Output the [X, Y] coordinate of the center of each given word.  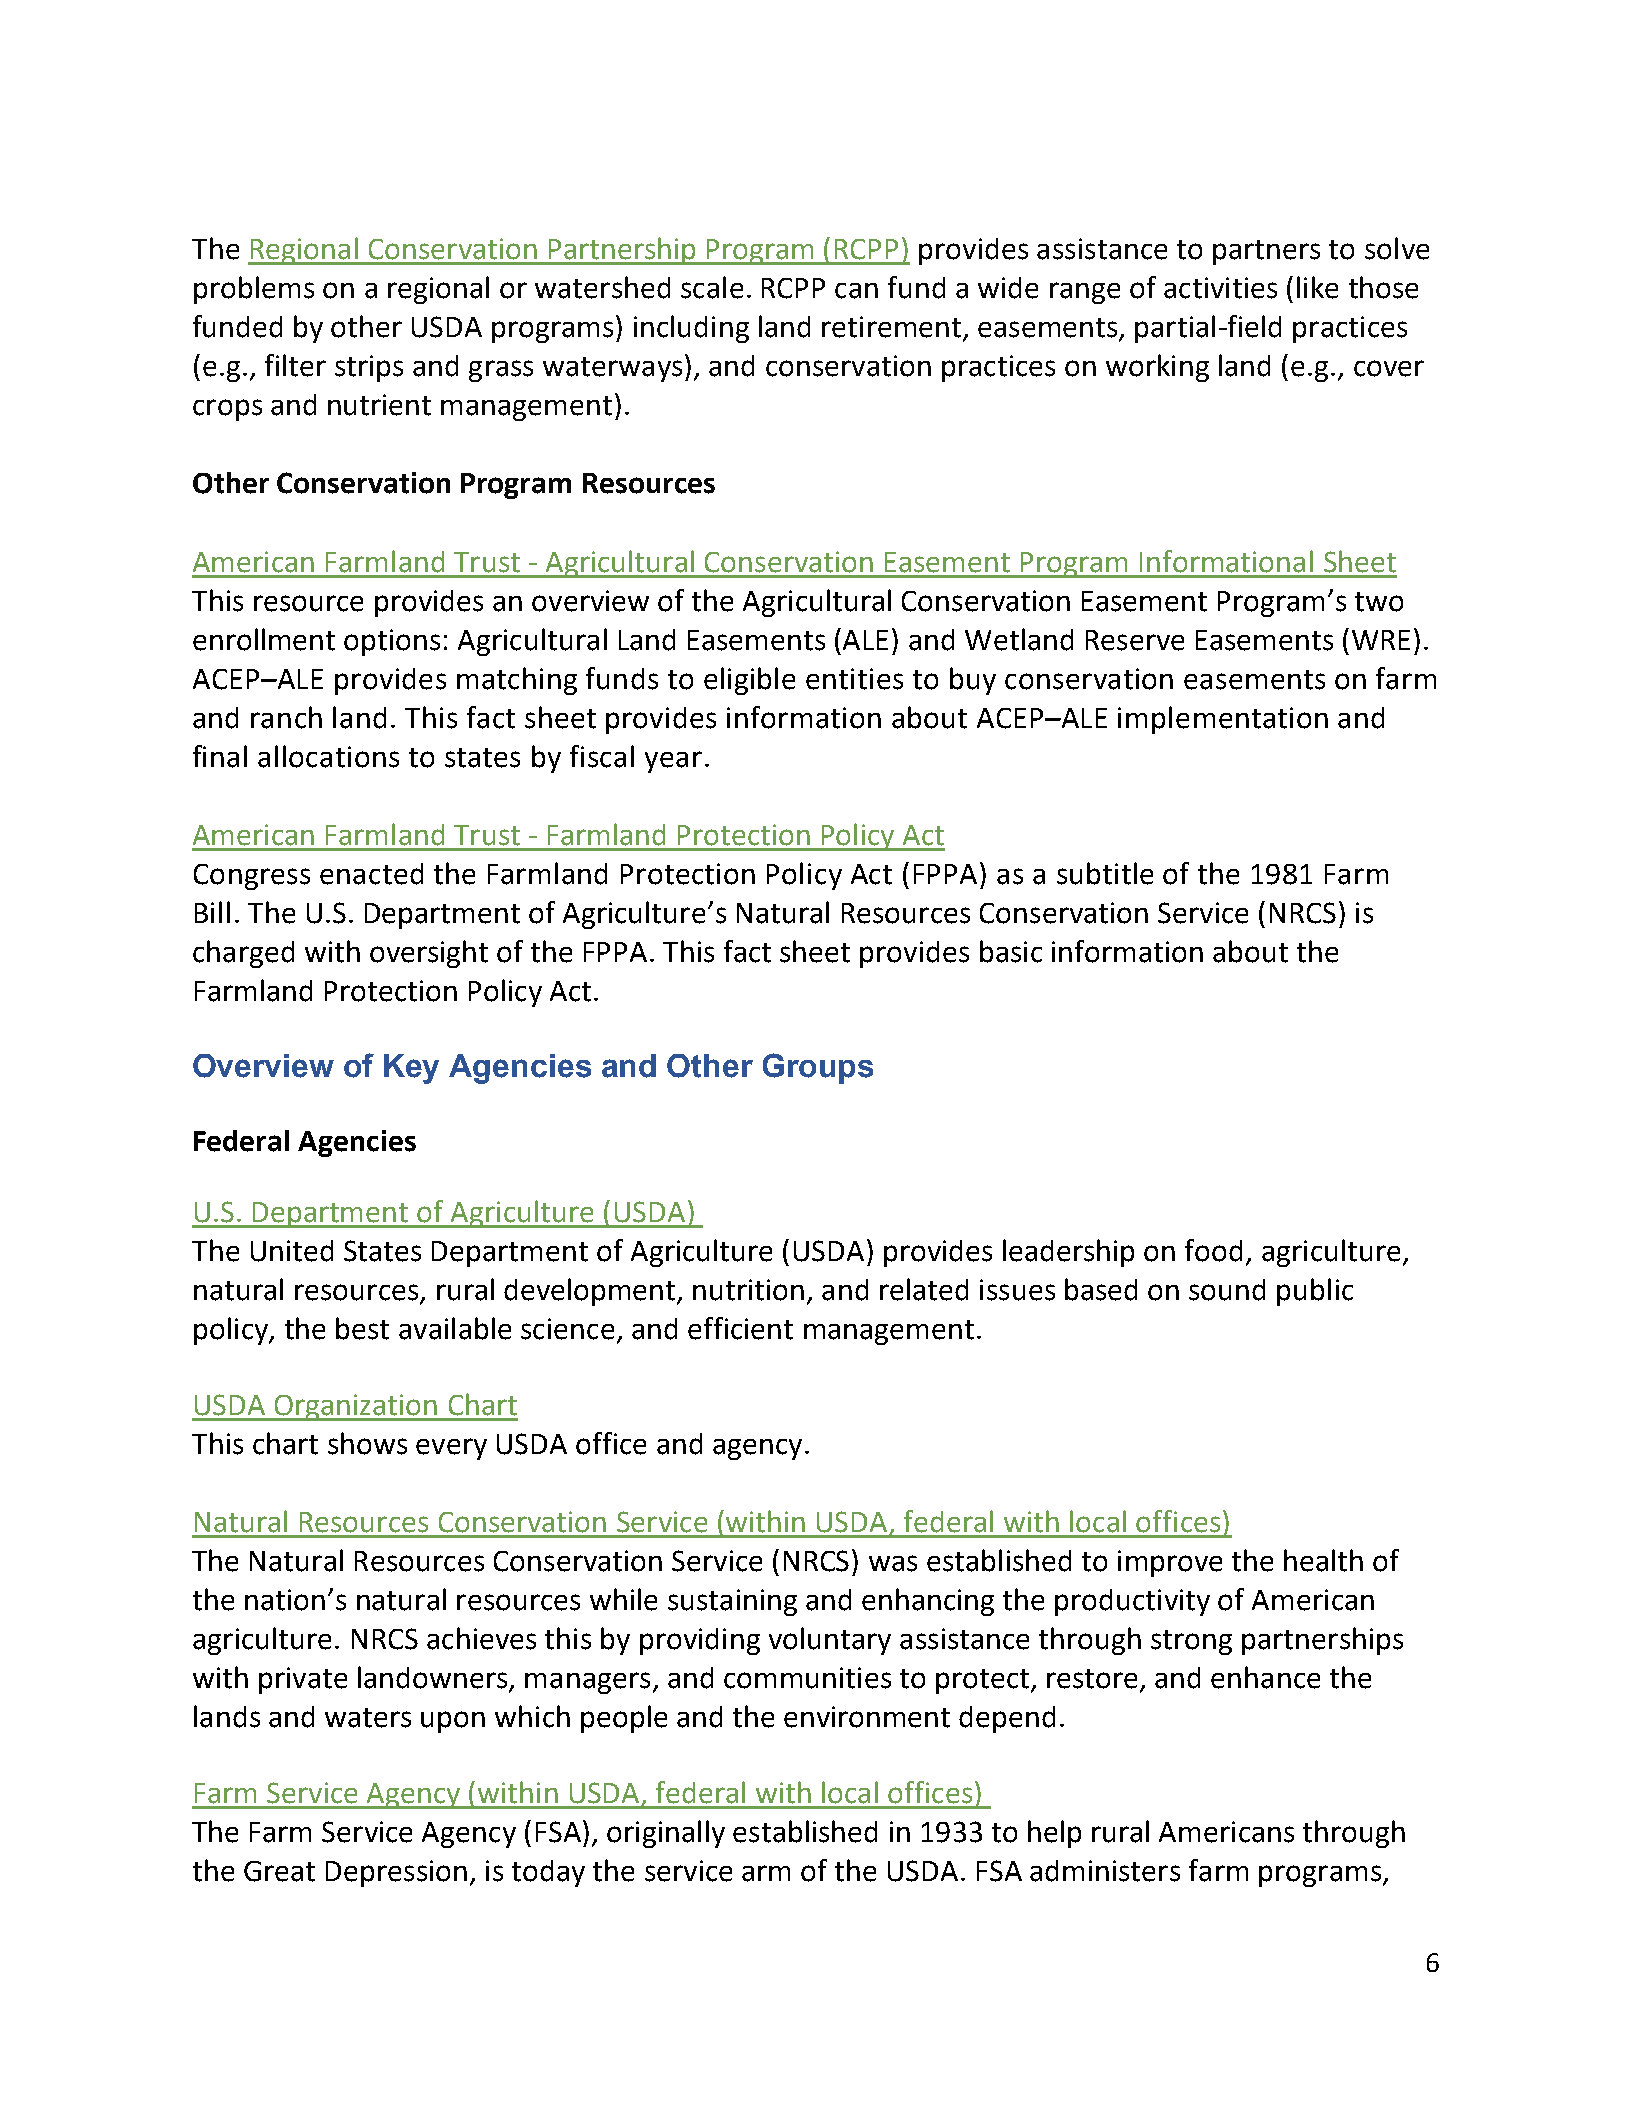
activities [1220, 288]
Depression [396, 1873]
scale [712, 287]
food [1213, 1250]
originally [666, 1834]
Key [411, 1069]
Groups [818, 1068]
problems [254, 290]
